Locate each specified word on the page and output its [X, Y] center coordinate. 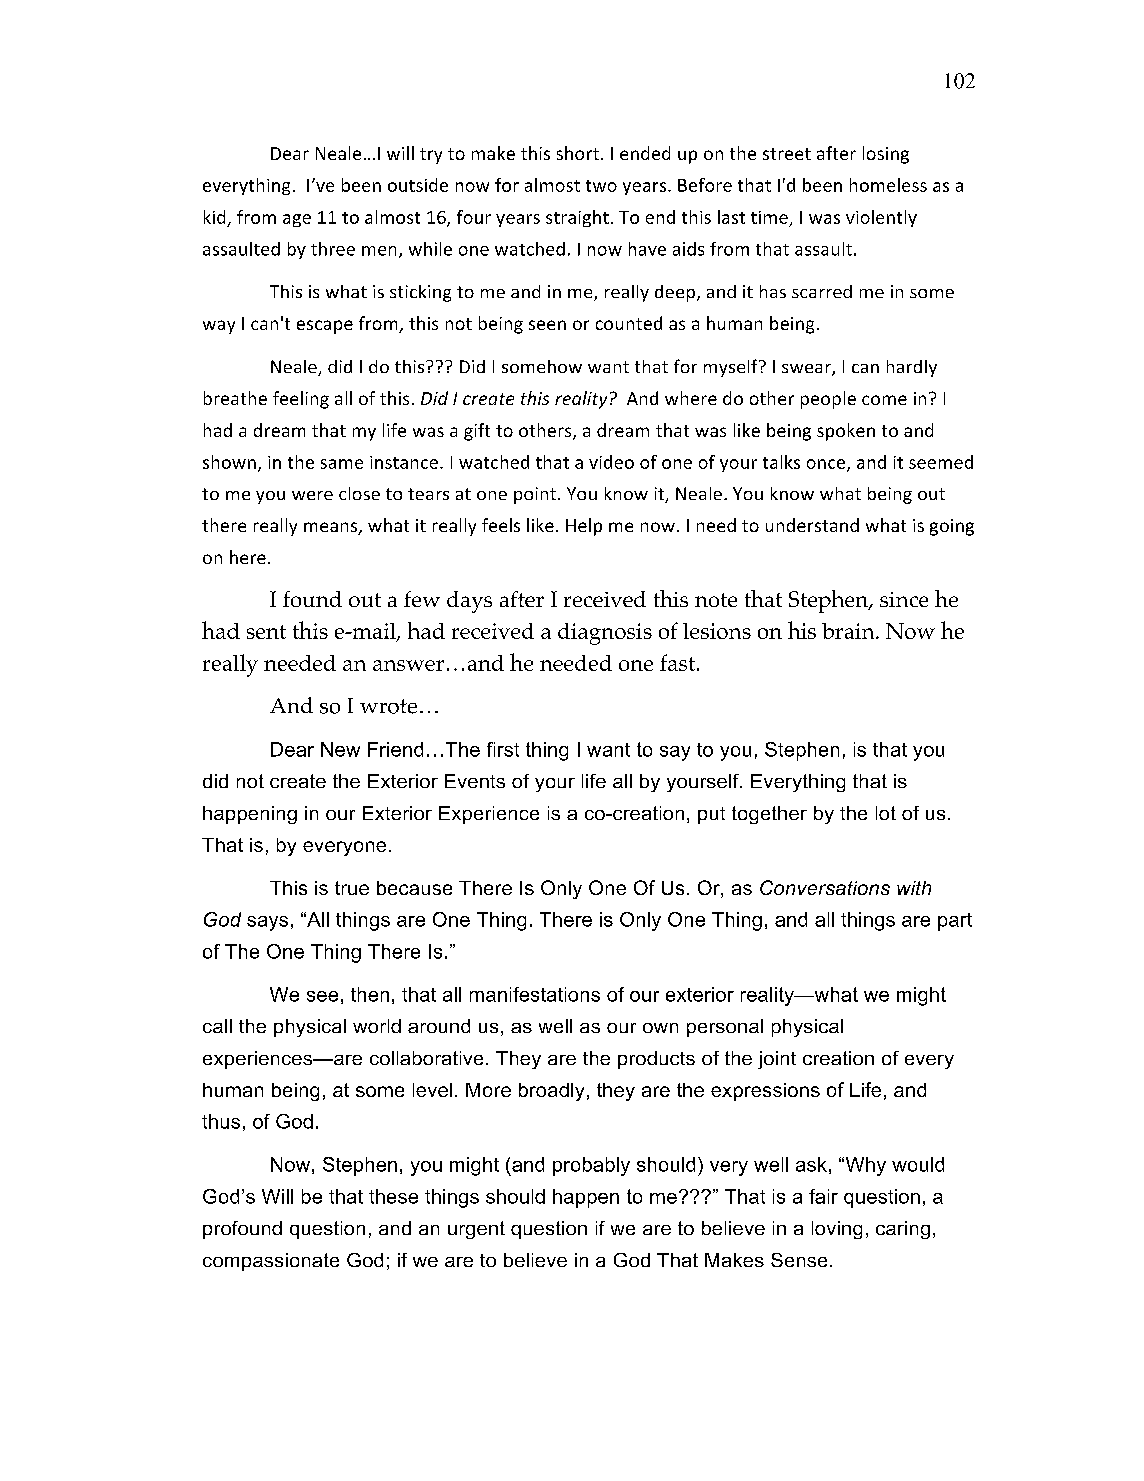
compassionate [271, 1262]
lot [886, 813]
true [352, 888]
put [711, 815]
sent [266, 632]
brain [849, 631]
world [377, 1026]
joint [777, 1060]
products [656, 1060]
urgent [476, 1230]
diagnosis [605, 634]
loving [837, 1230]
